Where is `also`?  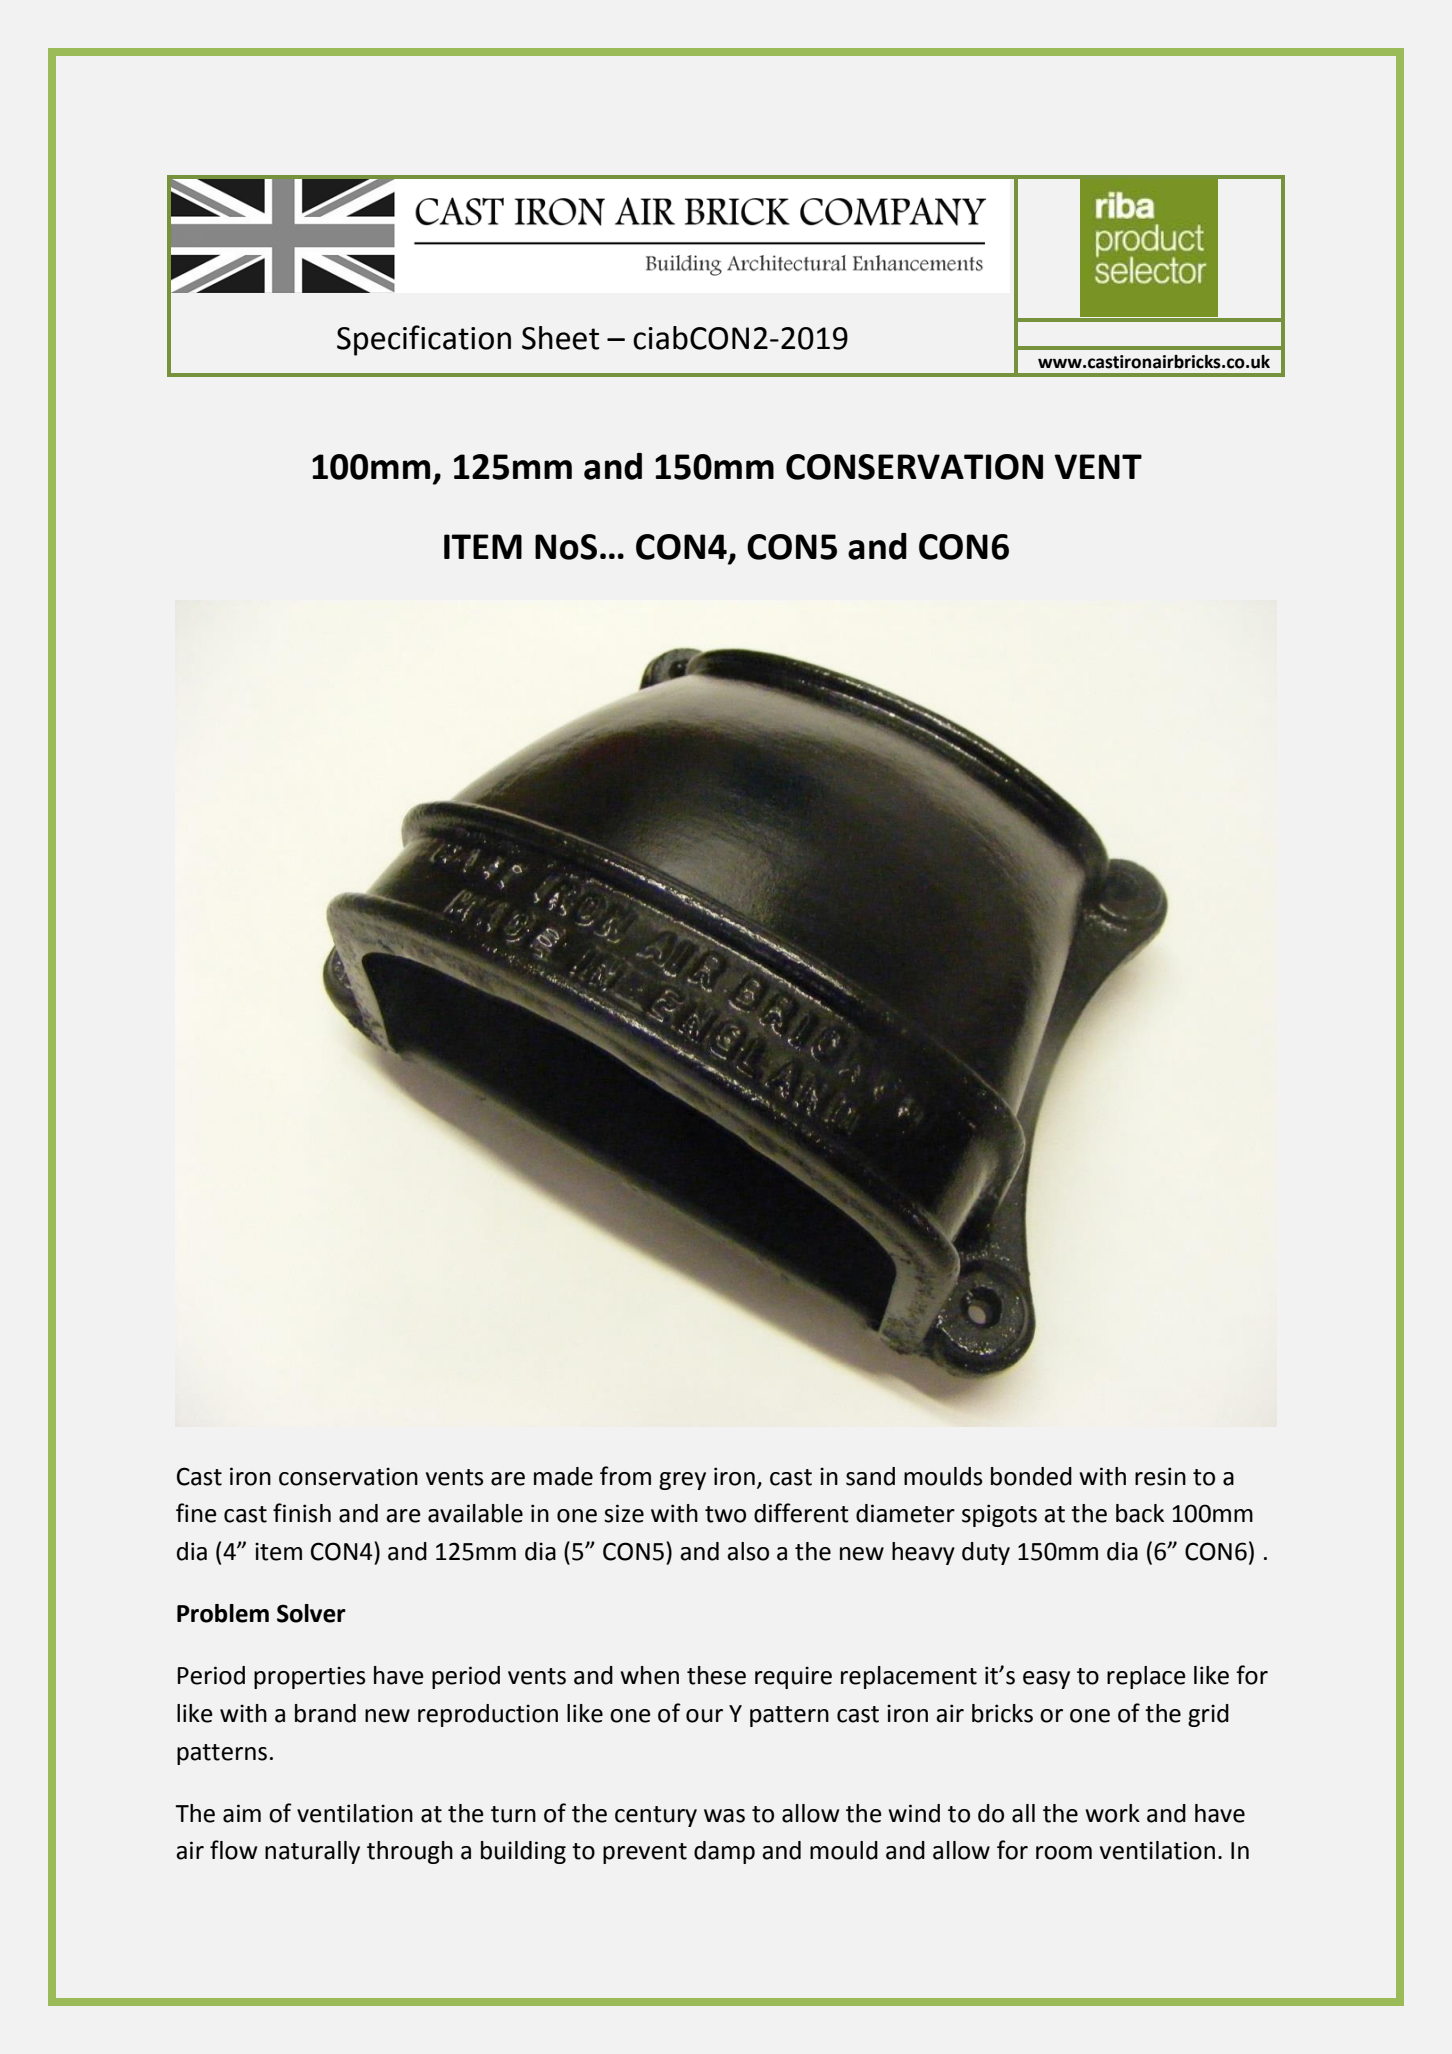 also is located at coordinates (748, 1551).
